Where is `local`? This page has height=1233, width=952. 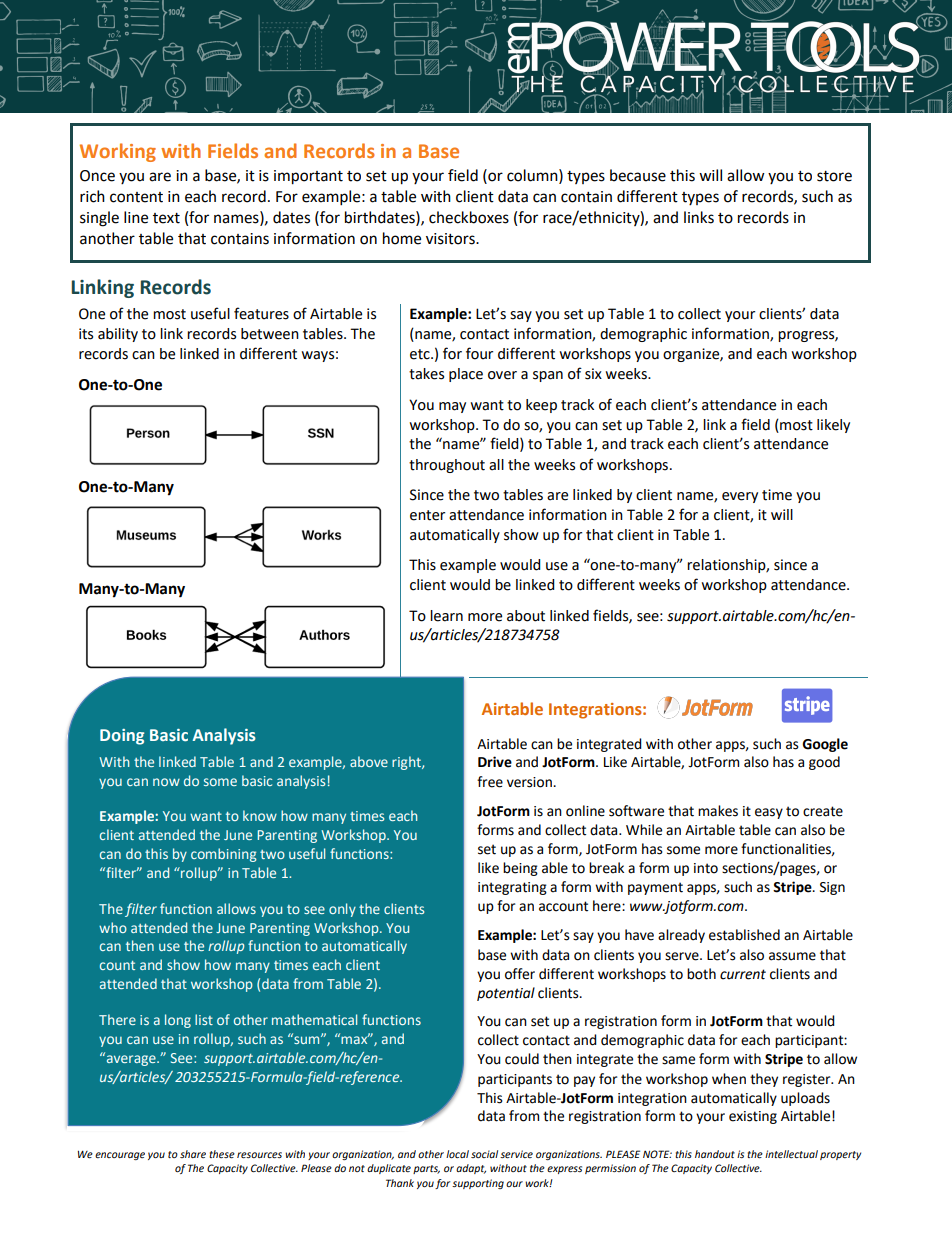 local is located at coordinates (457, 1154).
